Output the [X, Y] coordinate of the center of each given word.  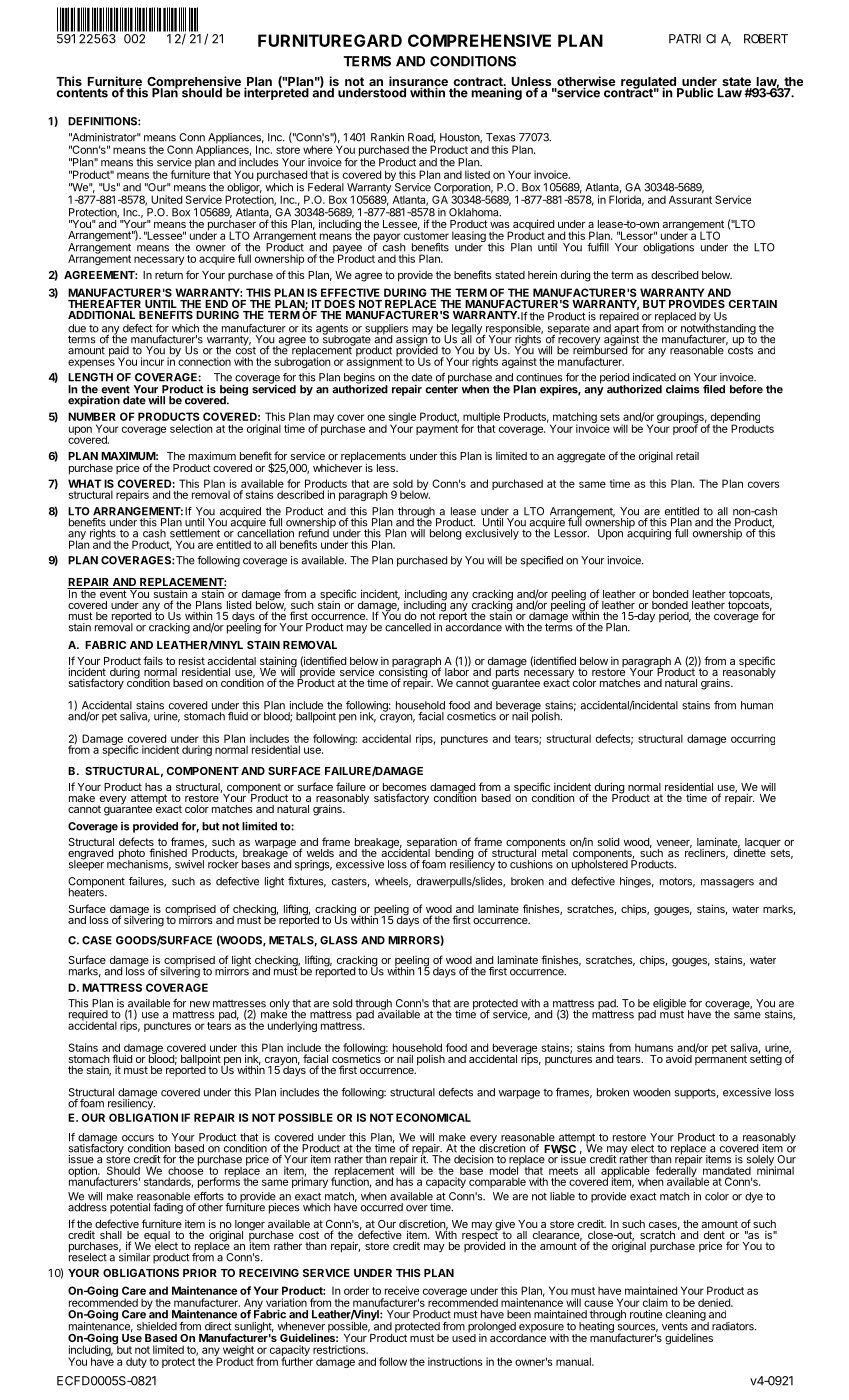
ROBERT [766, 39]
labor [457, 671]
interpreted [276, 93]
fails [153, 660]
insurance [418, 82]
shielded [157, 1326]
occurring [753, 739]
